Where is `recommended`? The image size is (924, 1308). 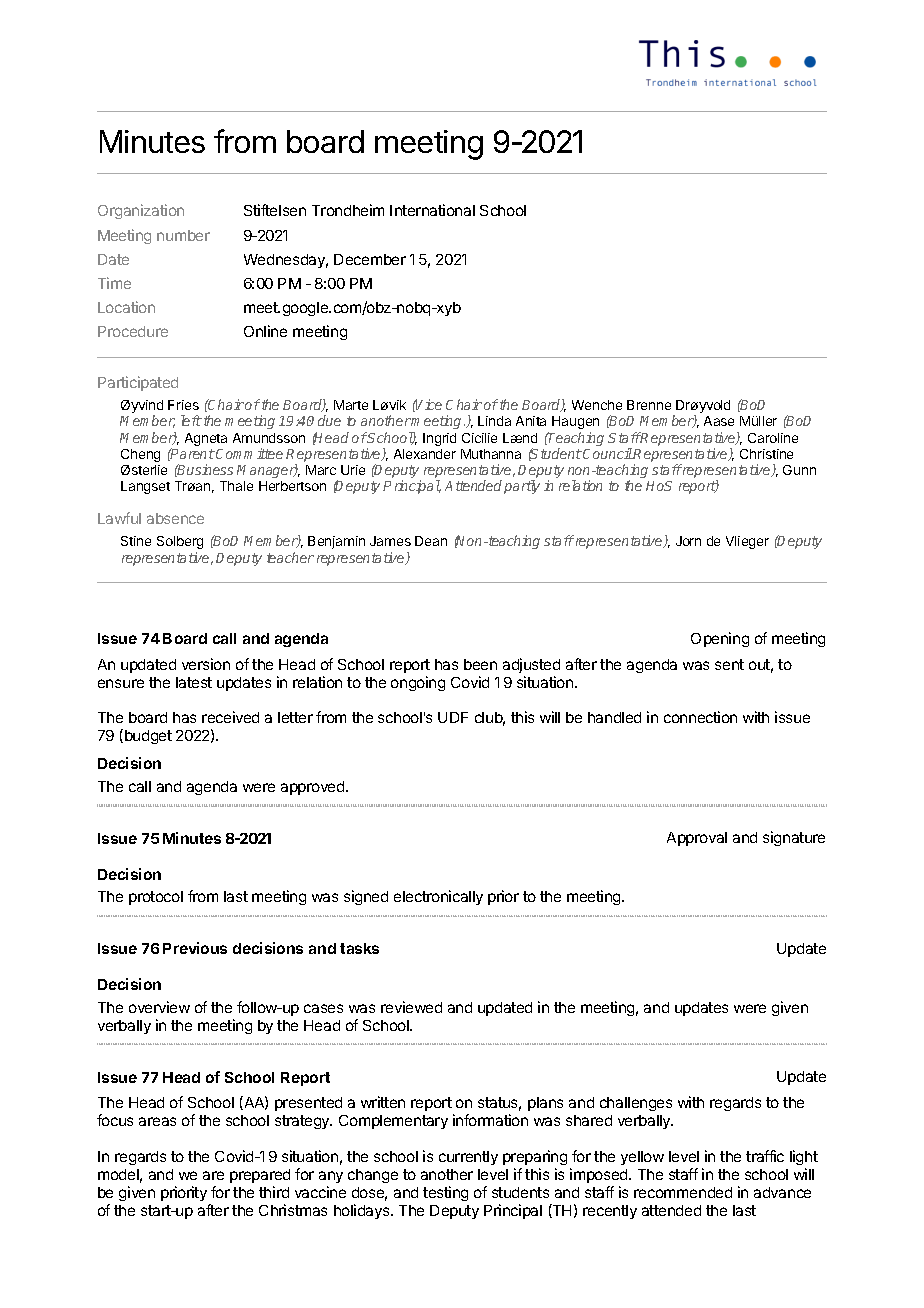 recommended is located at coordinates (683, 1192).
